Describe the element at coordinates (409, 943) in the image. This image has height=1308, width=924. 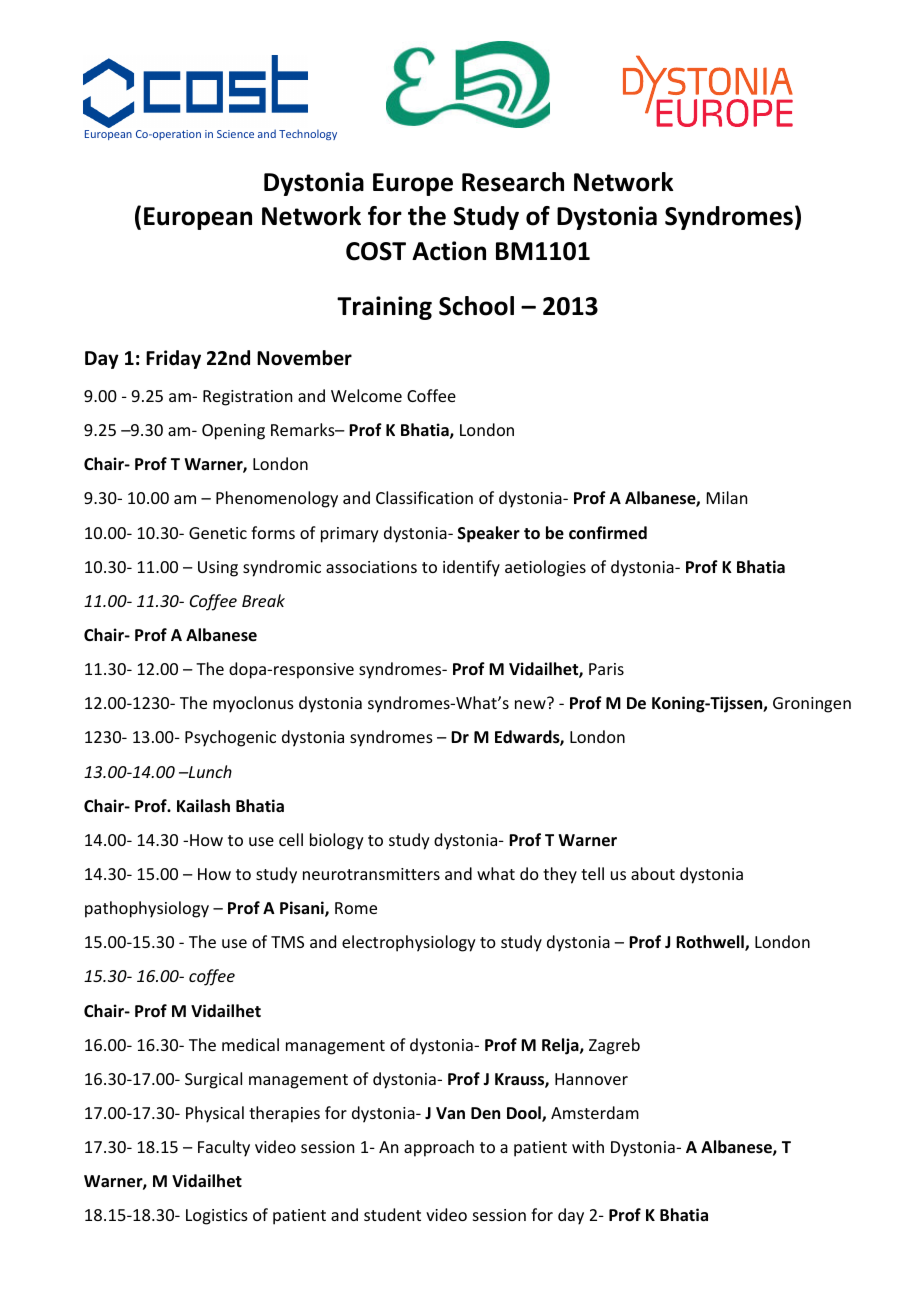
I see `electrophysiology` at that location.
